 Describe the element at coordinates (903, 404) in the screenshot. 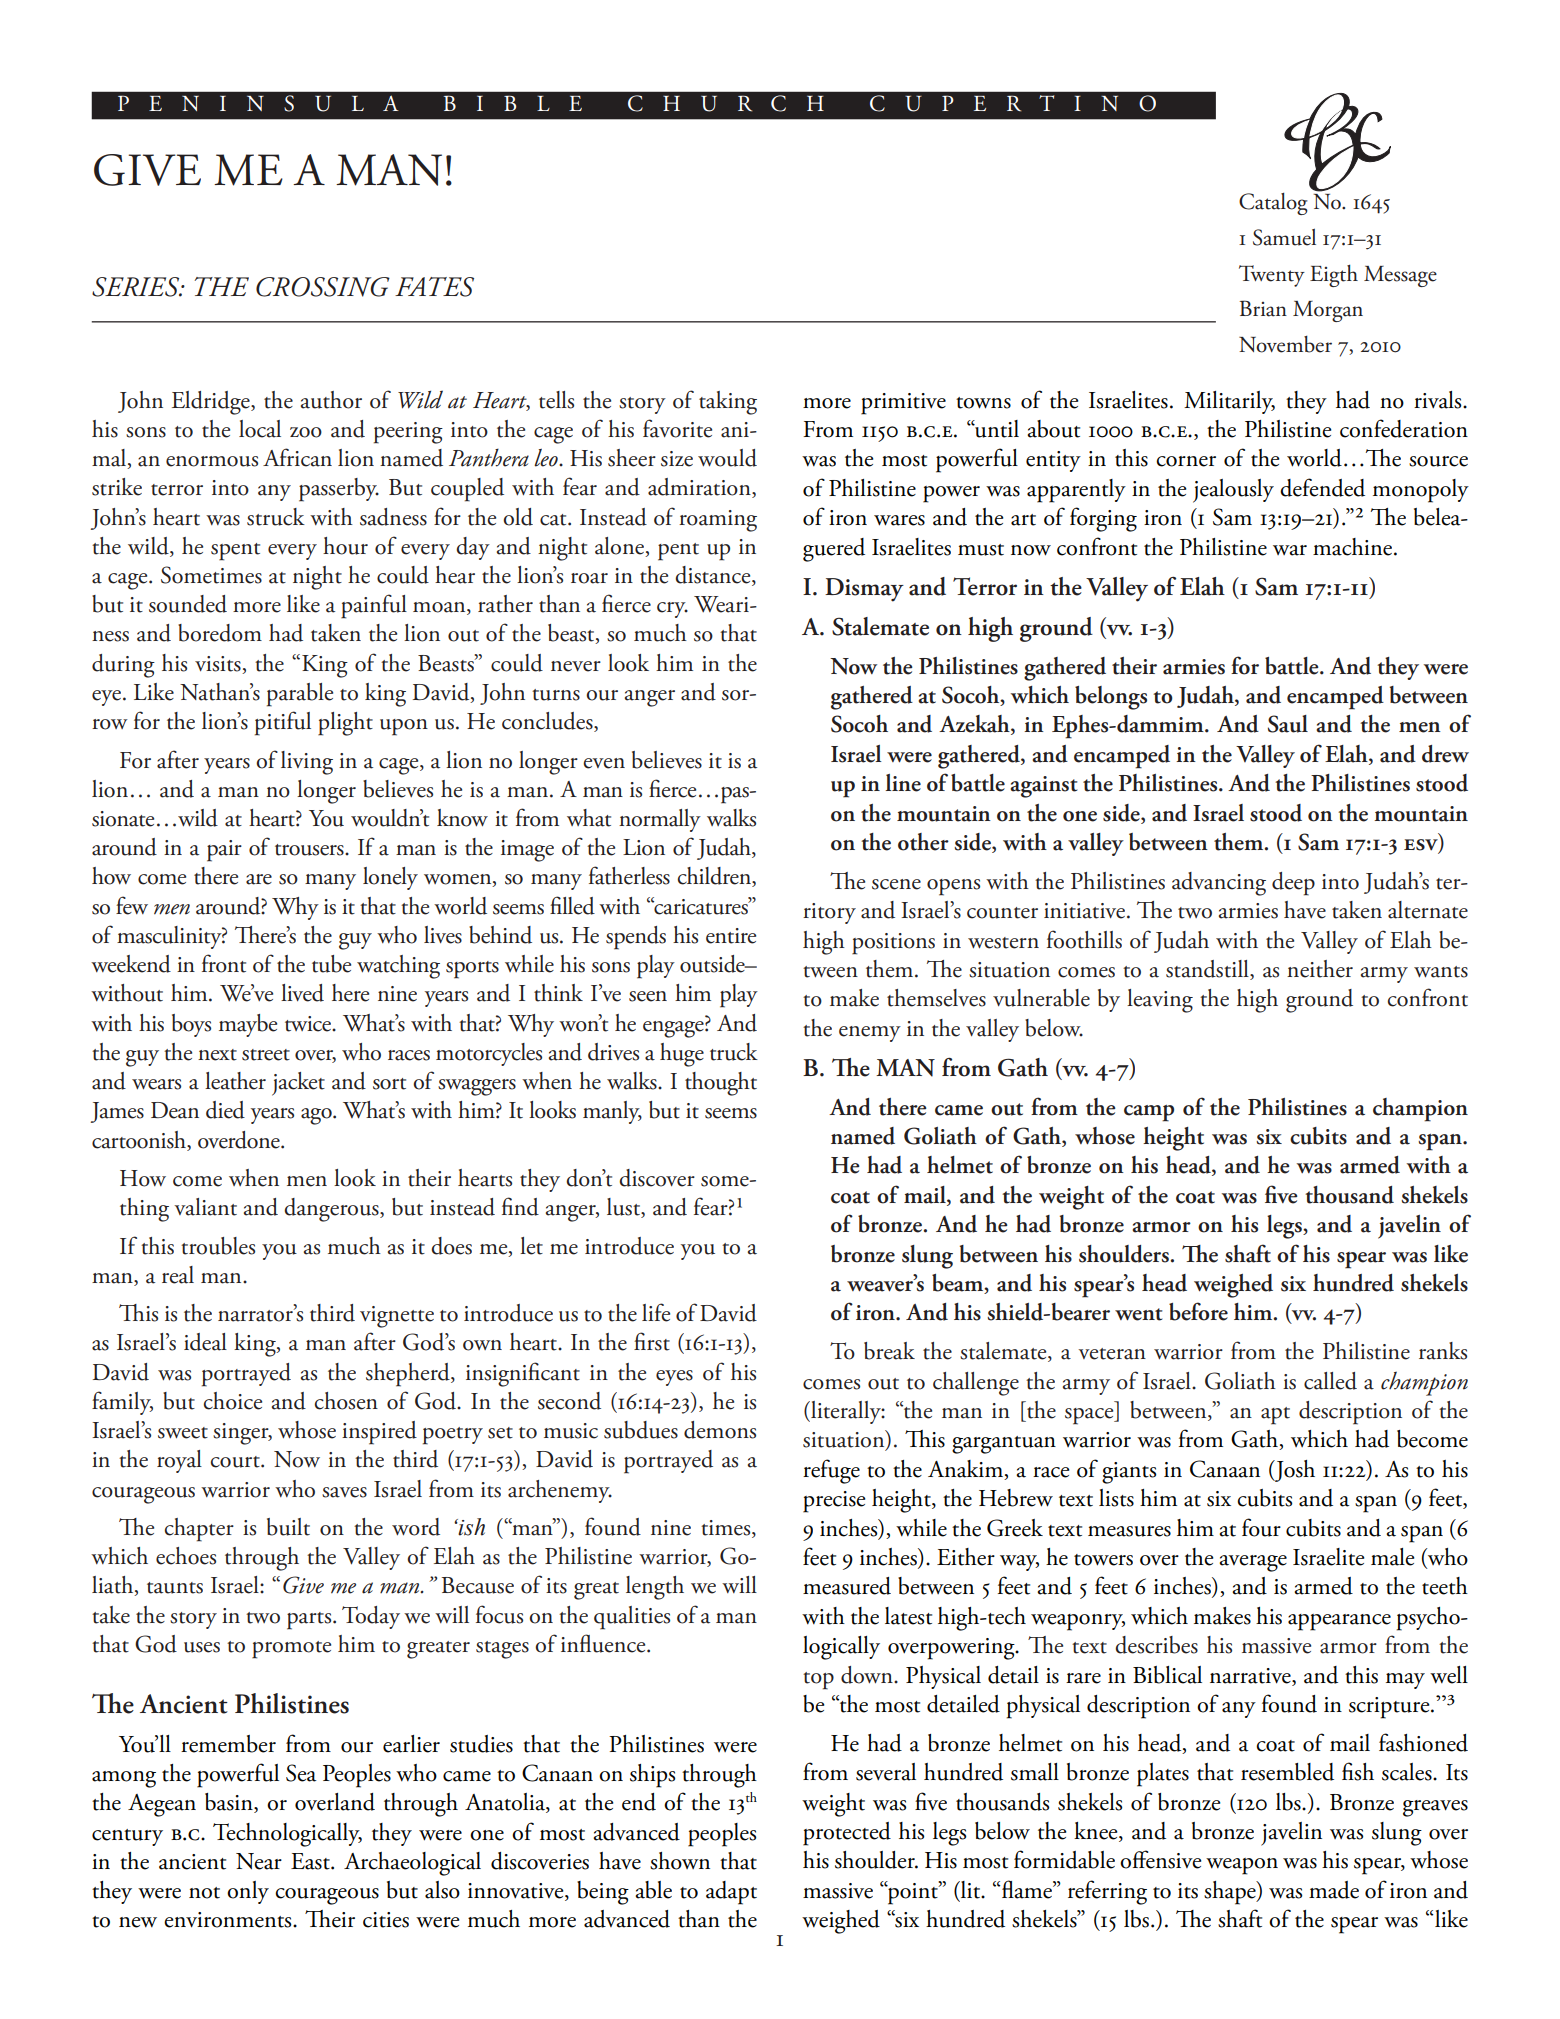

I see `primitive` at that location.
